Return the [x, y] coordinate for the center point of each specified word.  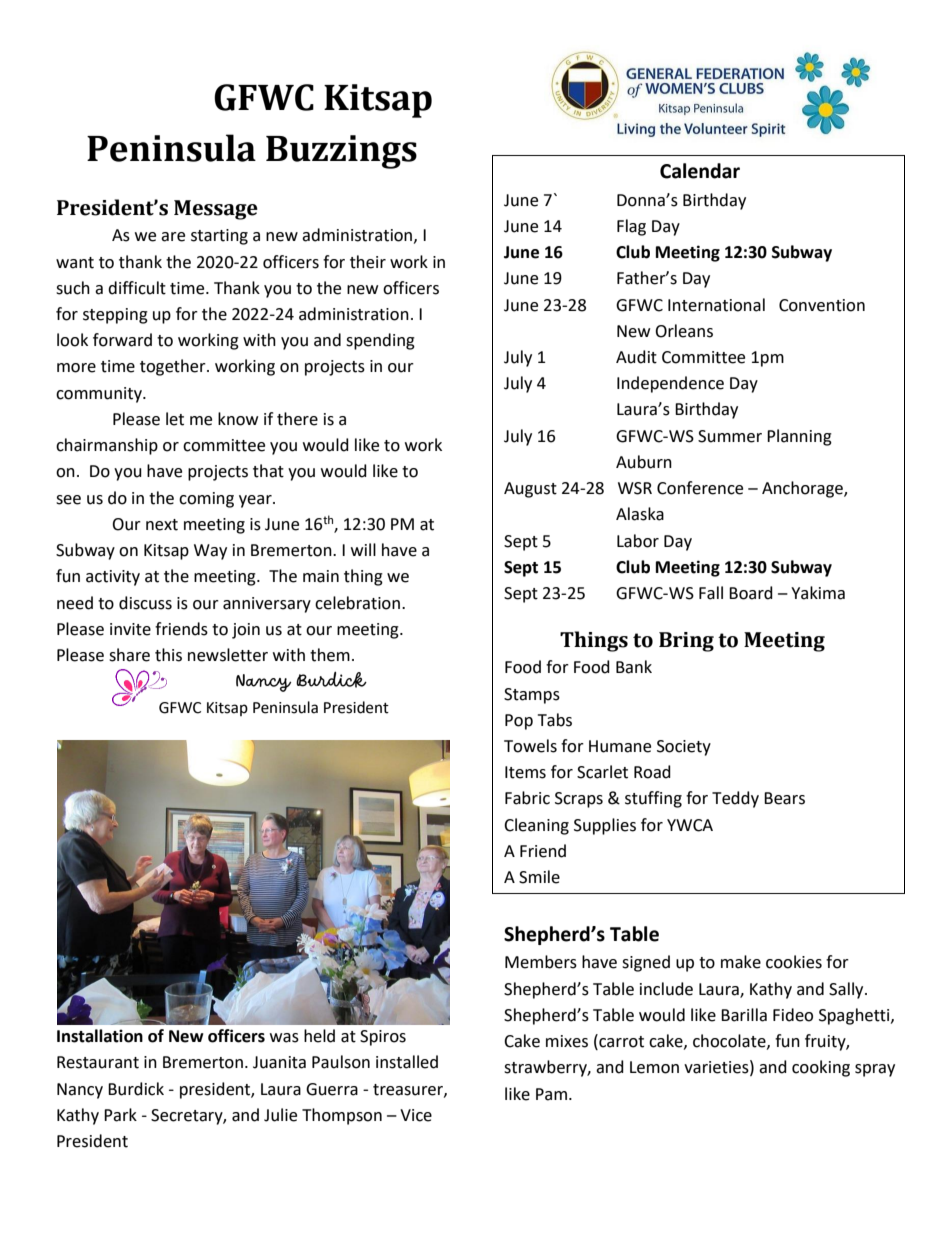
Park [120, 1115]
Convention [822, 305]
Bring [686, 642]
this [168, 655]
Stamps [532, 696]
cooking [821, 1068]
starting [219, 237]
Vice [416, 1115]
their [368, 262]
